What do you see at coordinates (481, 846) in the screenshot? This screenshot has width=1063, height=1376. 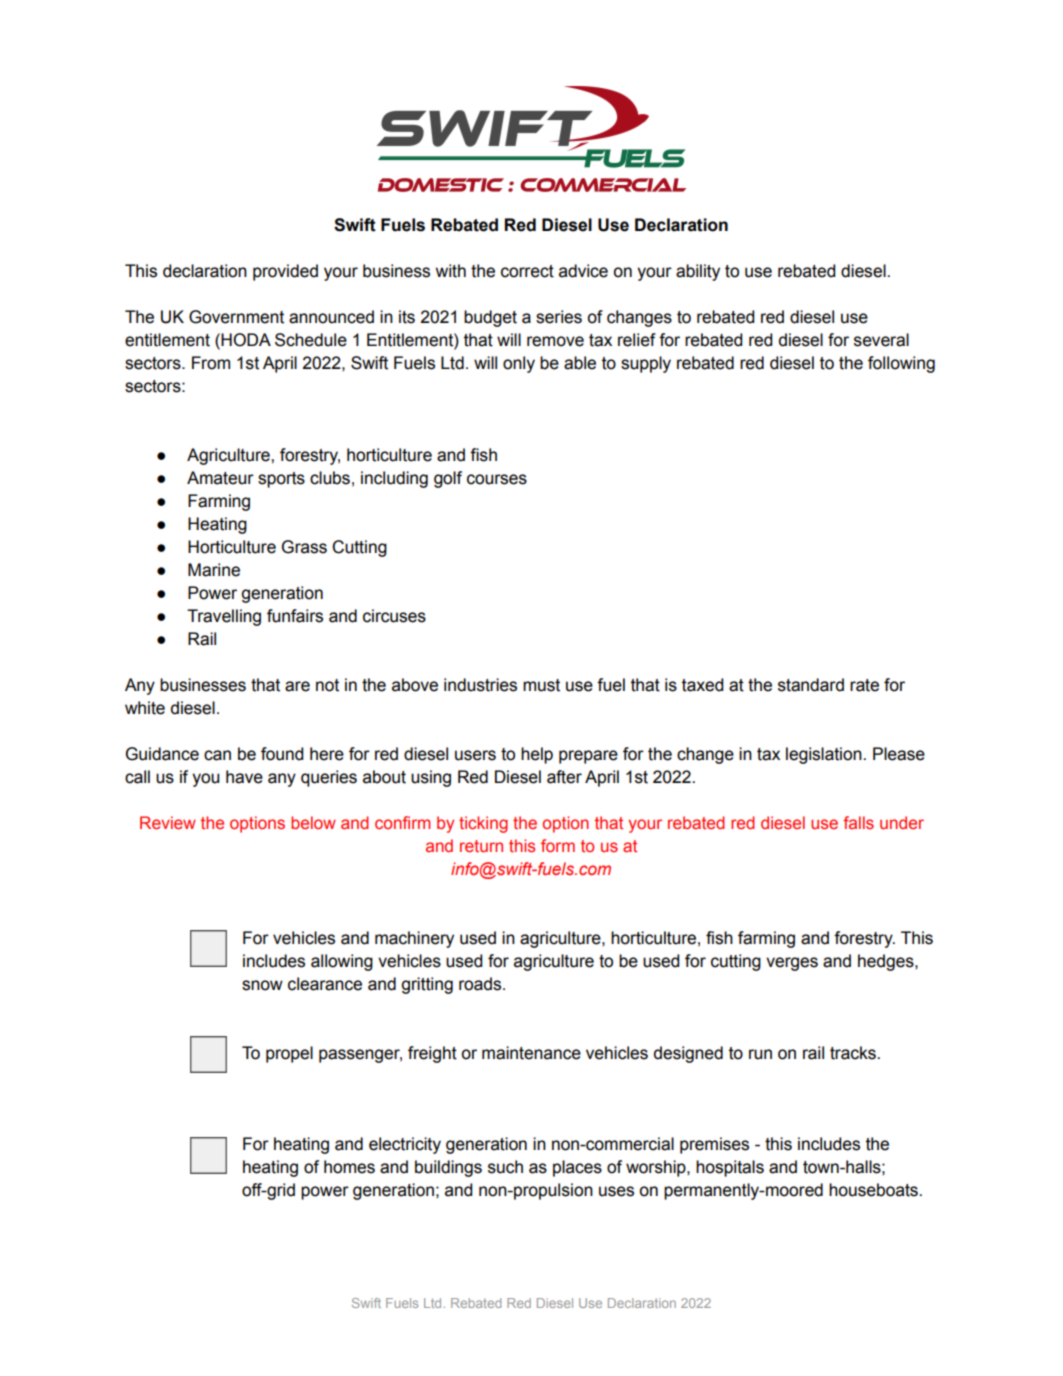 I see `return` at bounding box center [481, 846].
